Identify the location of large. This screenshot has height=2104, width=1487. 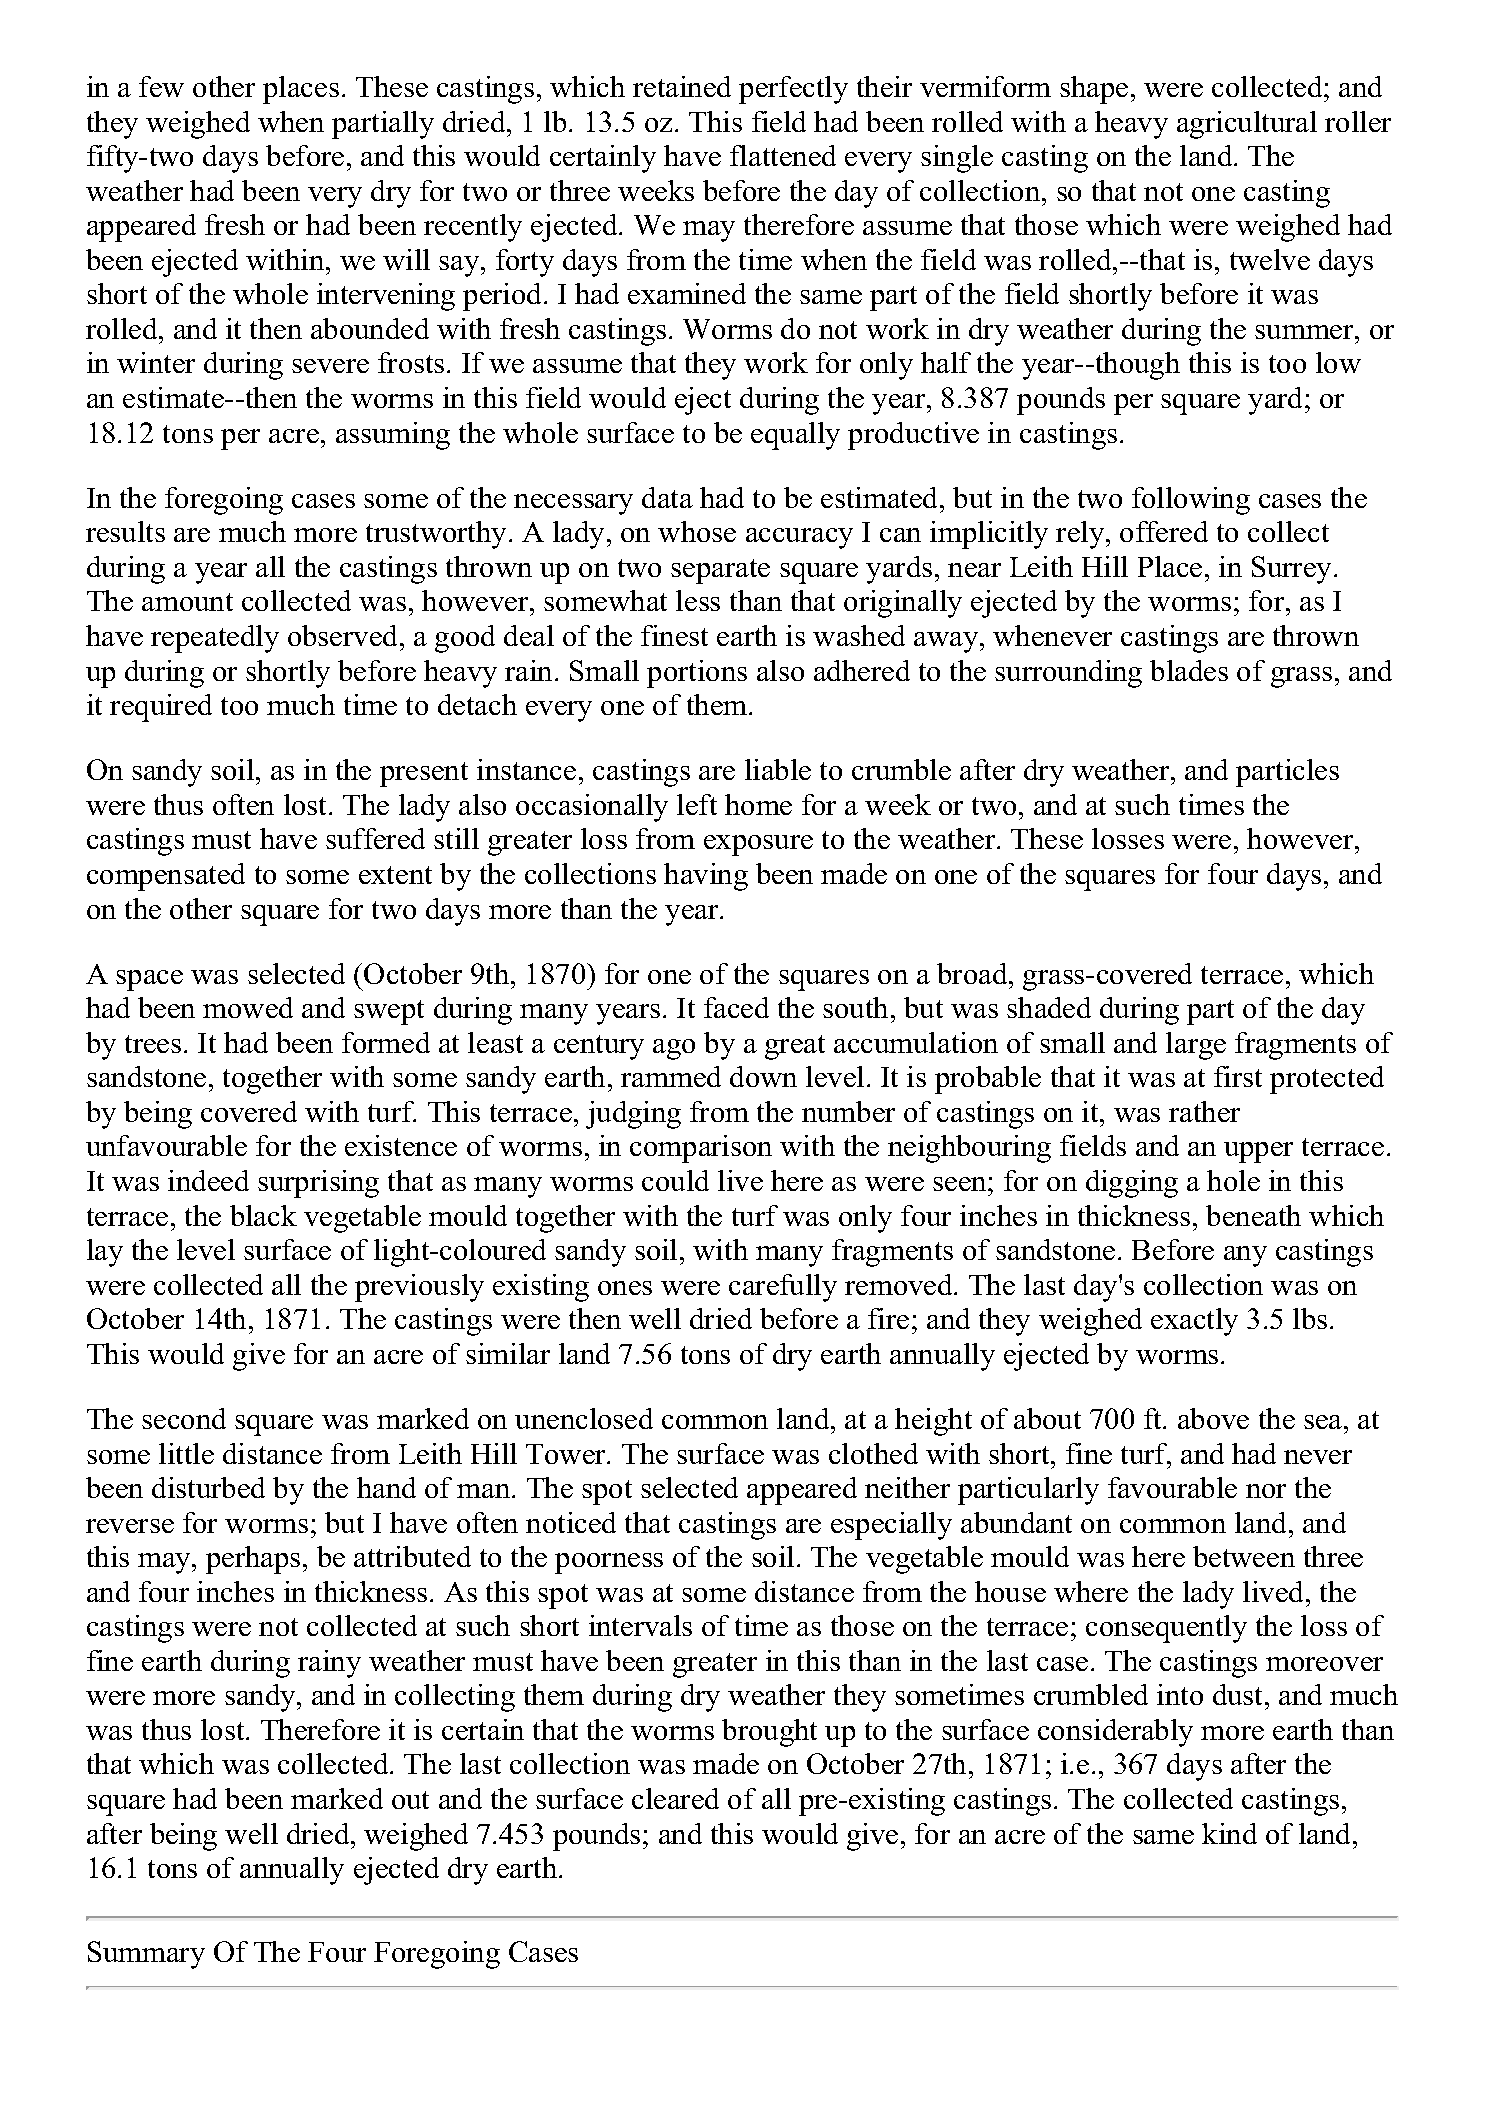
(1196, 1046).
